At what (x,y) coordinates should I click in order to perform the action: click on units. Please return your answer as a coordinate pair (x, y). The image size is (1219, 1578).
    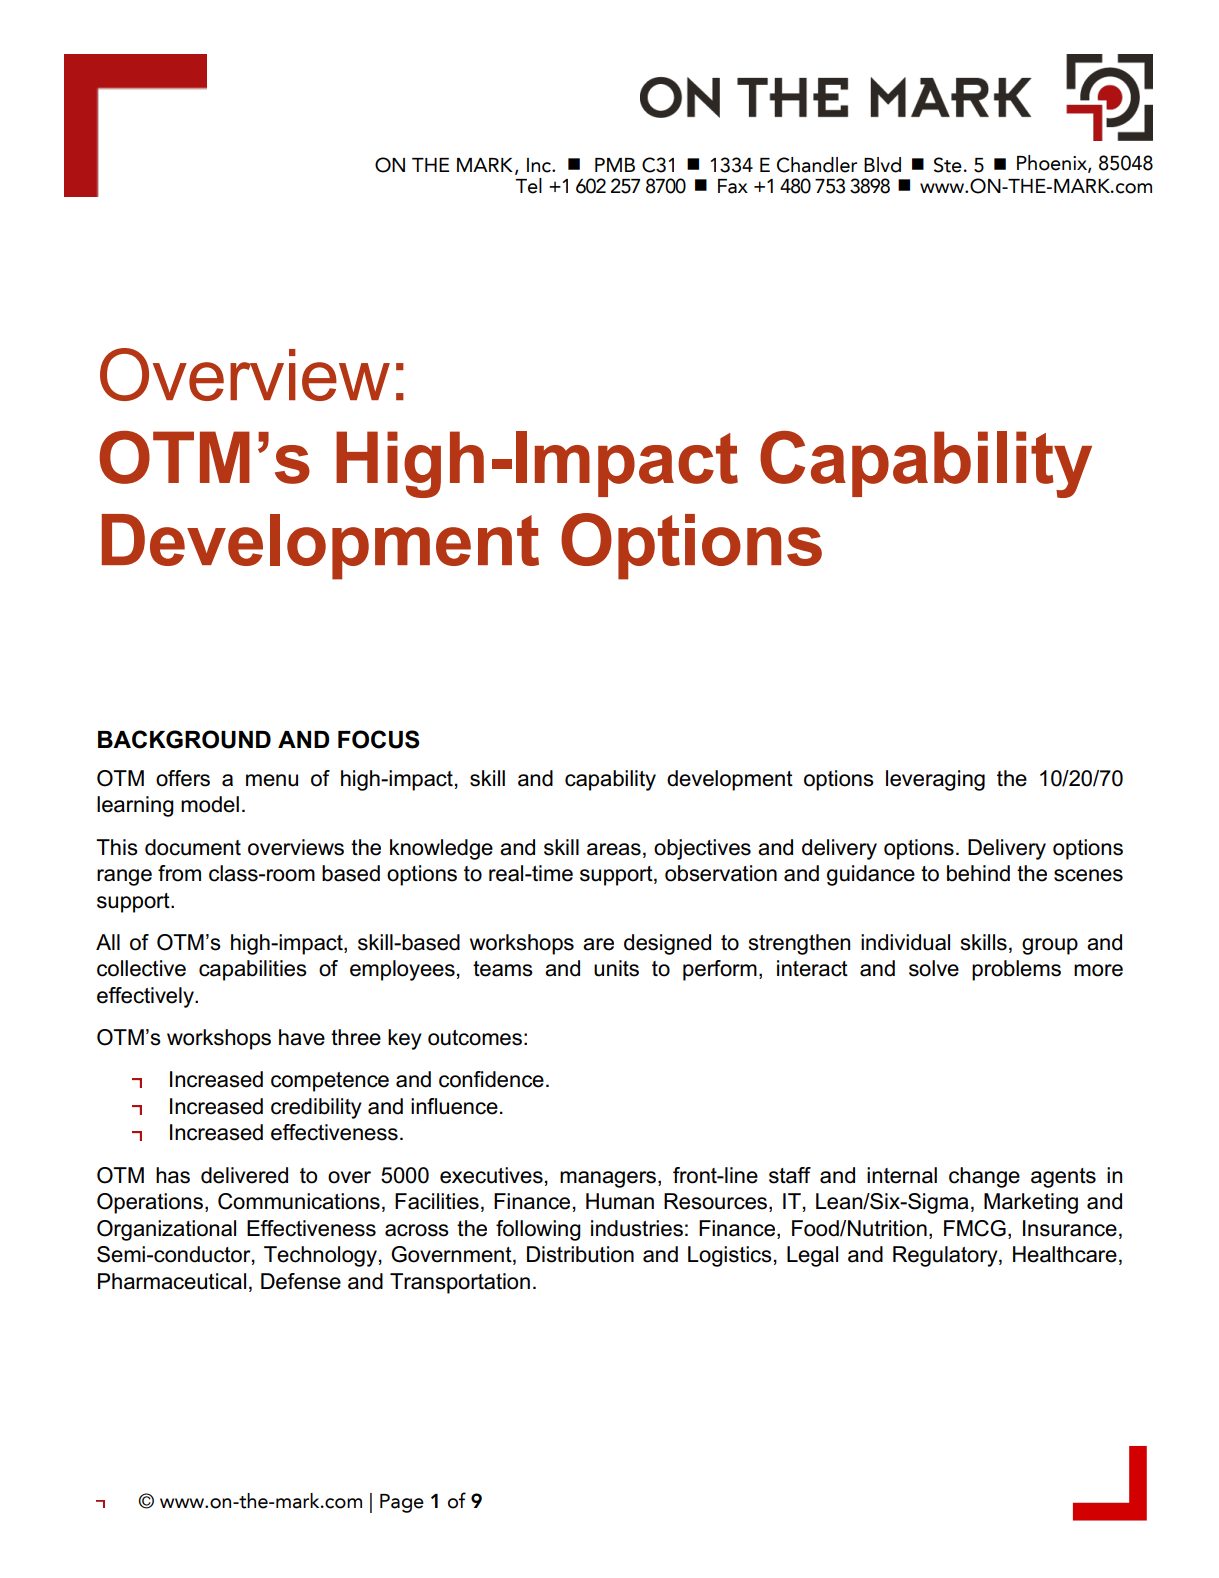
    Looking at the image, I should click on (616, 968).
